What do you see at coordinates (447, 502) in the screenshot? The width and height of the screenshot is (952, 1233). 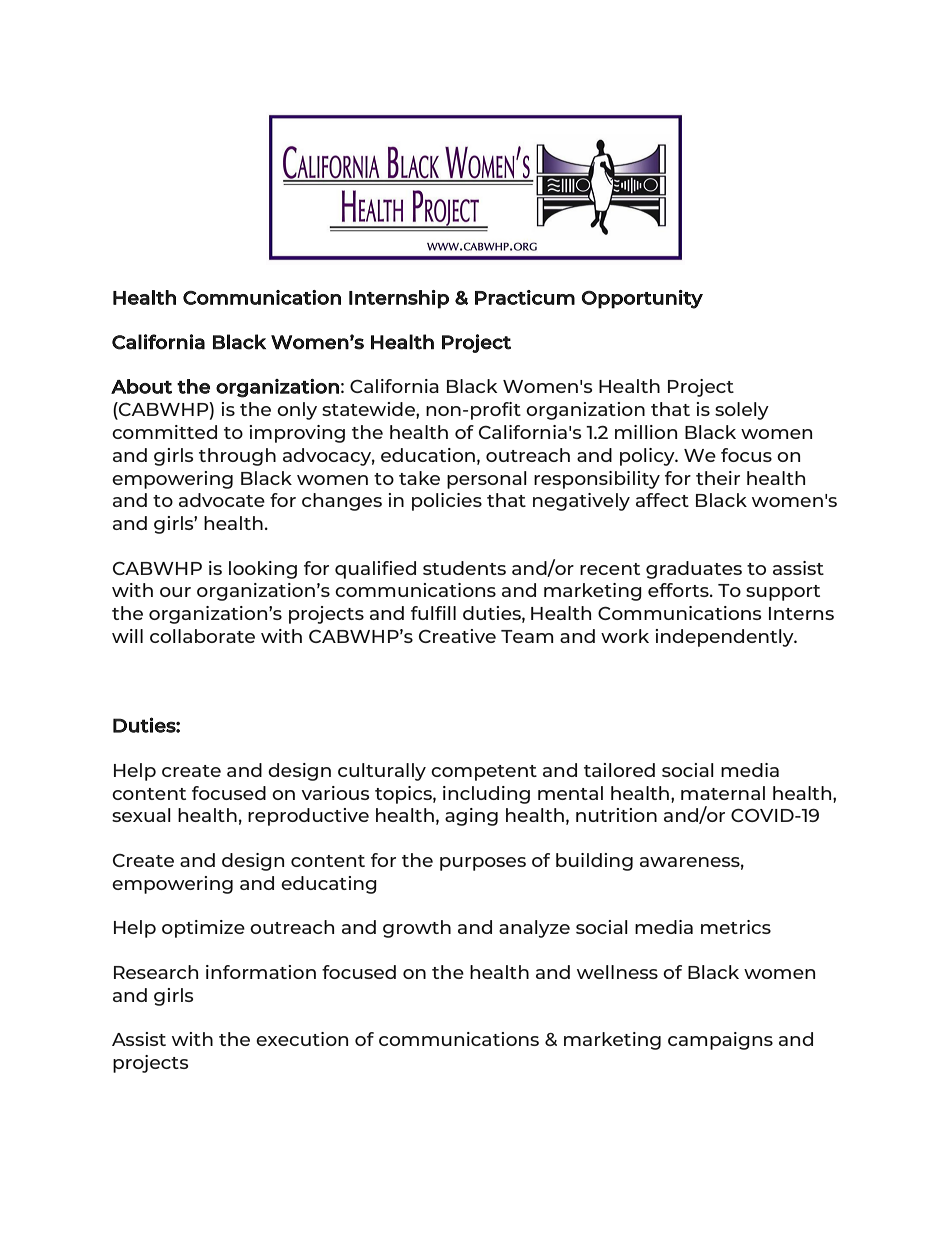 I see `policies` at bounding box center [447, 502].
